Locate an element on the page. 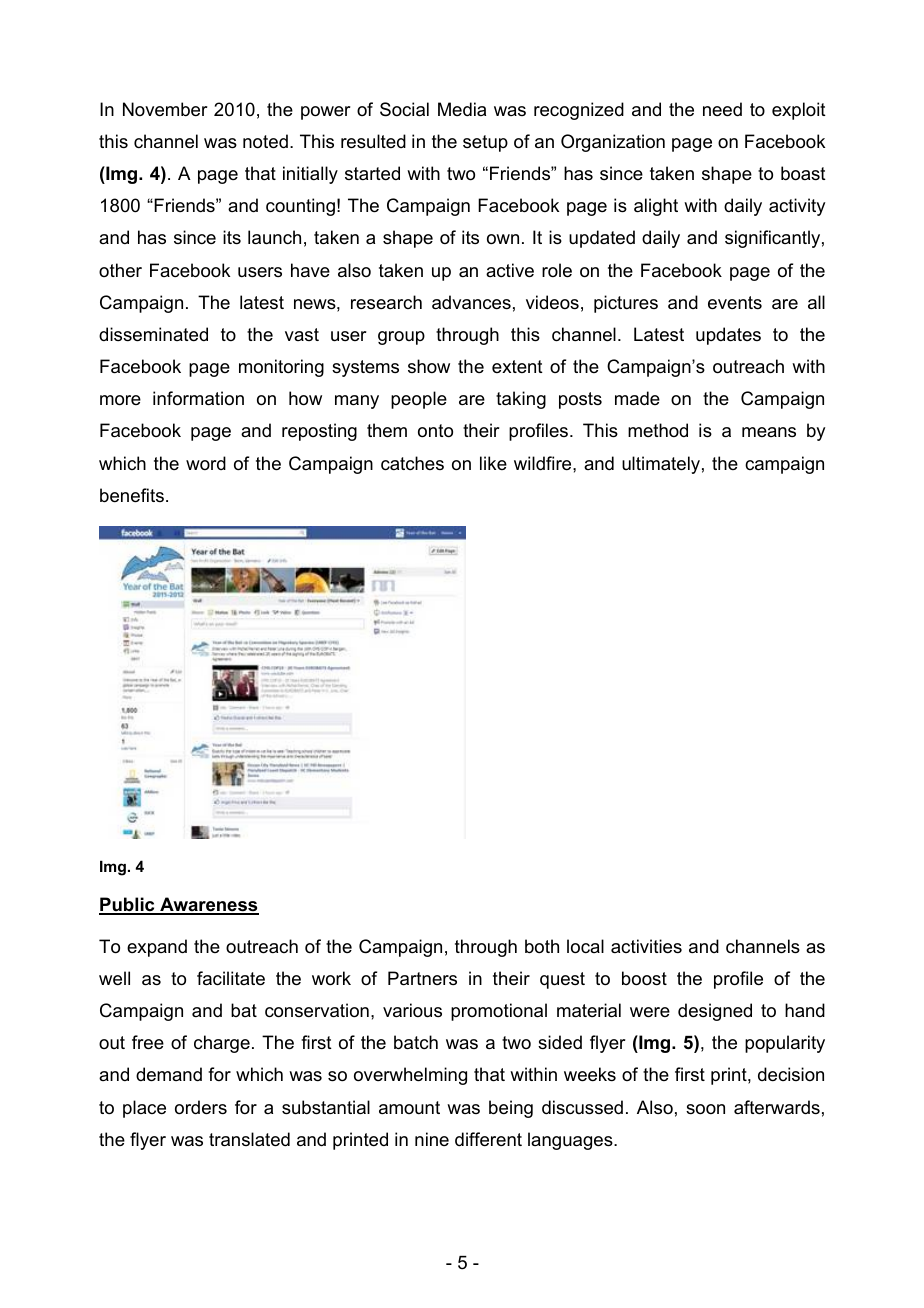  activities is located at coordinates (646, 946).
